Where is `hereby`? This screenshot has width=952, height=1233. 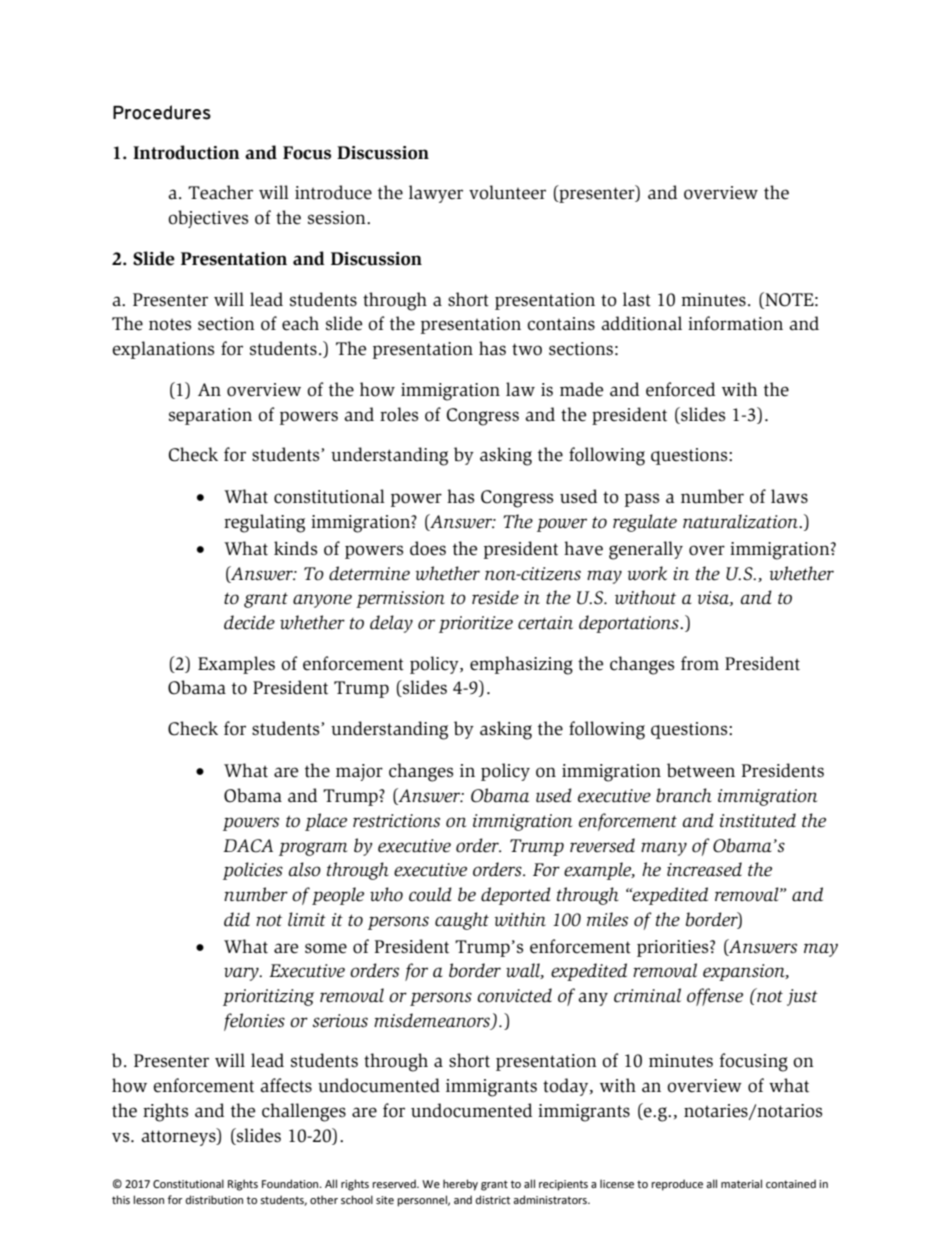 hereby is located at coordinates (460, 1185).
